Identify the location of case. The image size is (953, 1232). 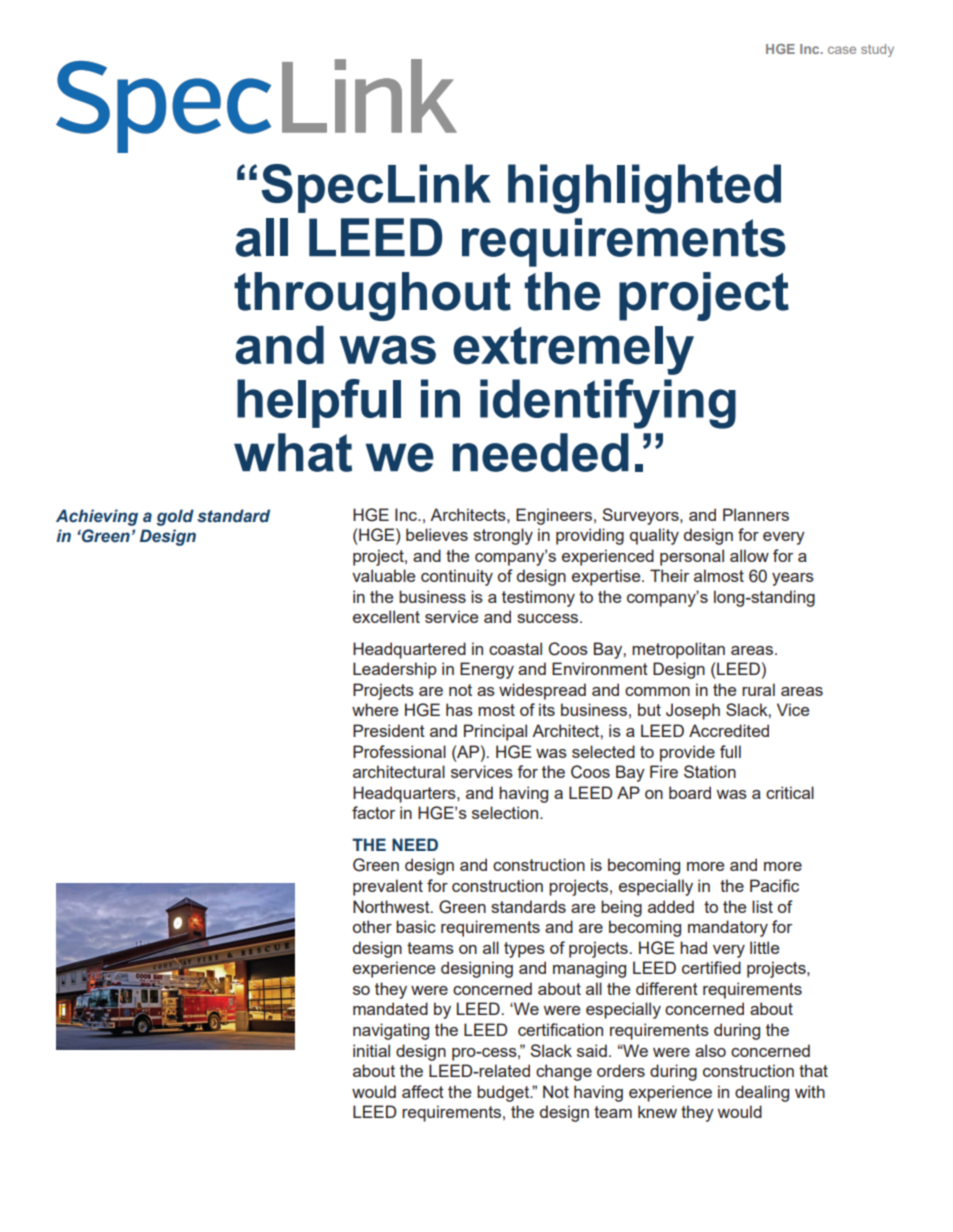
(842, 50).
